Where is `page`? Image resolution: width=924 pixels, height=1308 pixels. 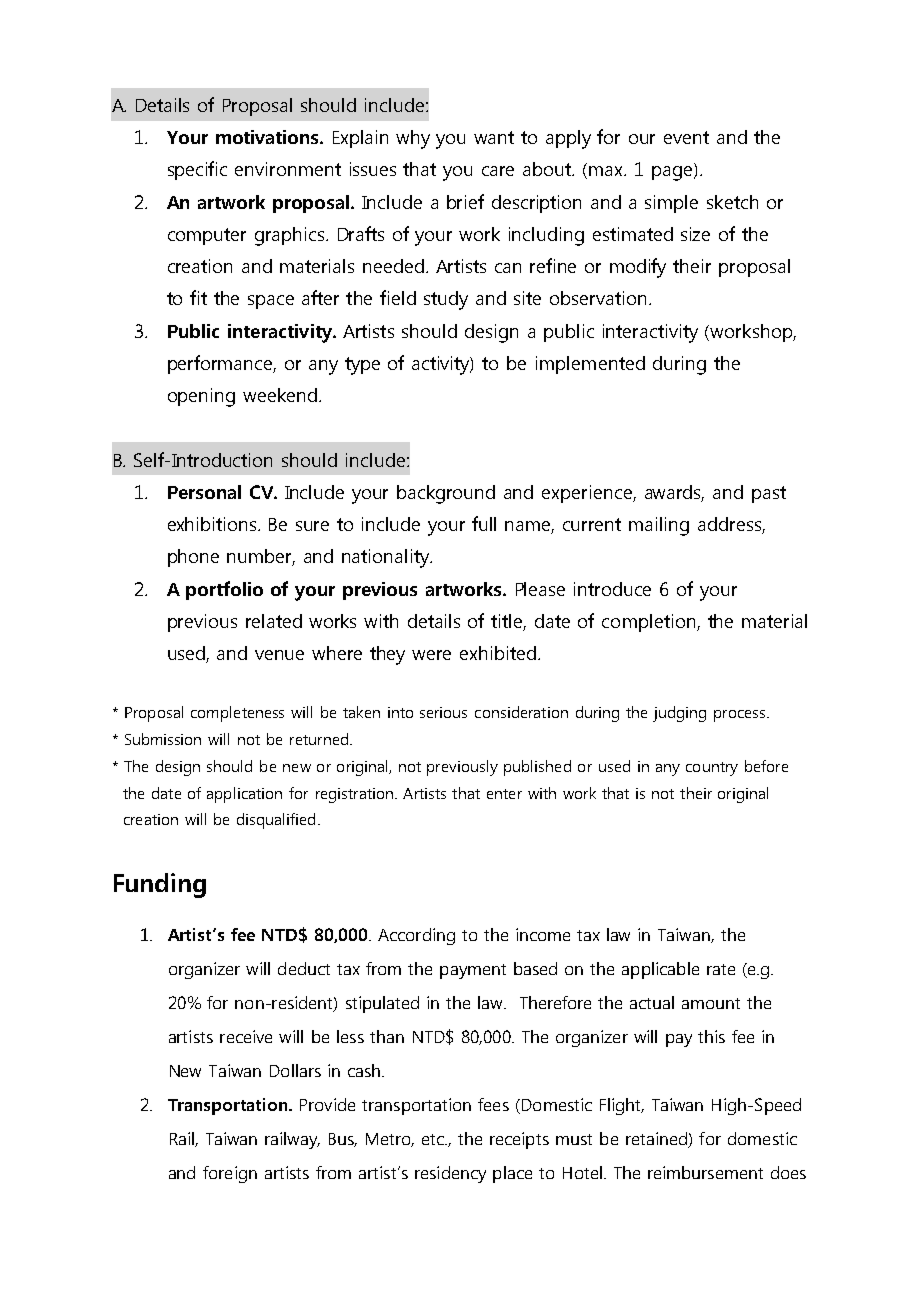 page is located at coordinates (672, 173).
